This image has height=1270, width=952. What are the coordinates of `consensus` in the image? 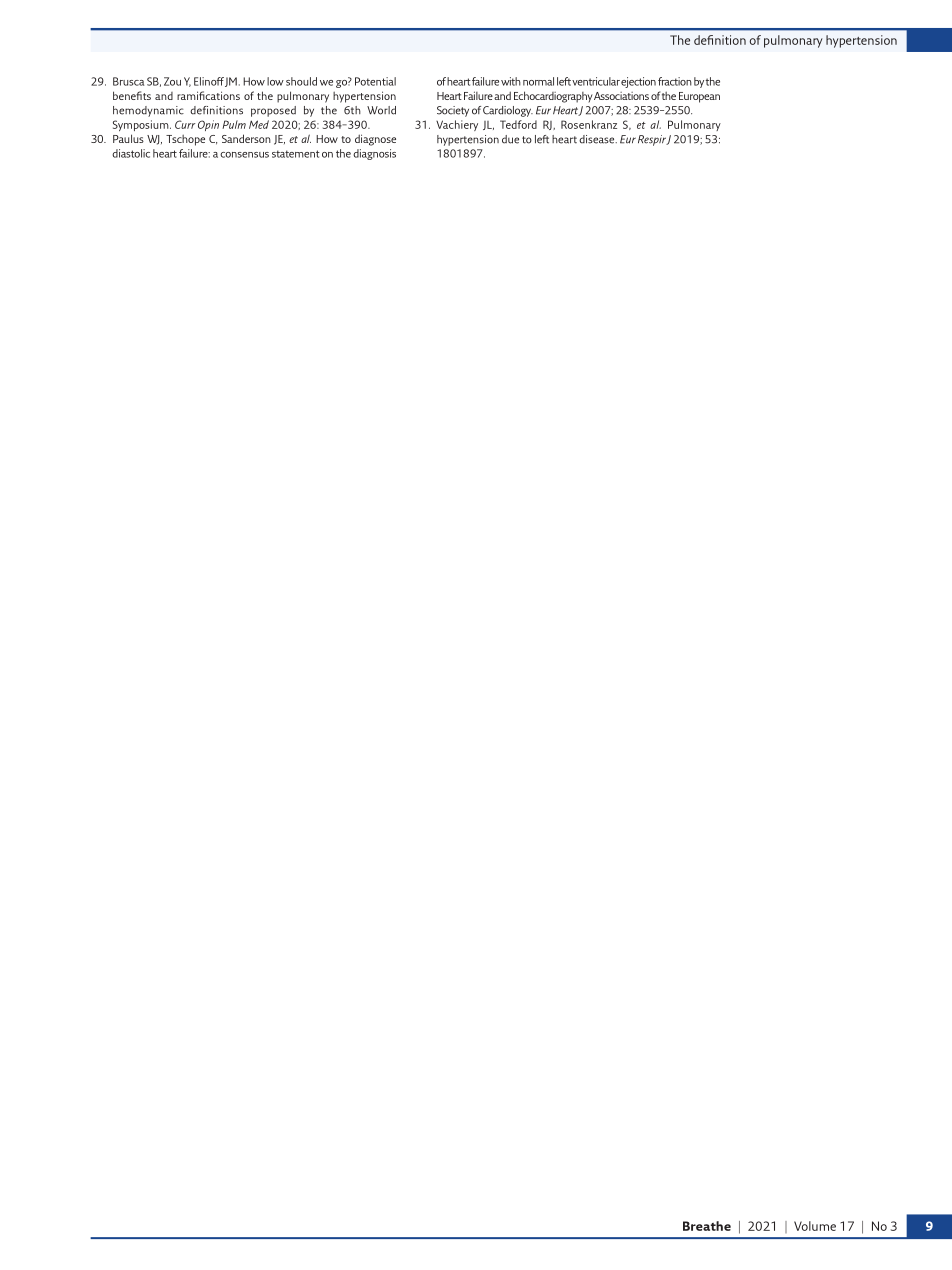 It's located at (244, 155).
